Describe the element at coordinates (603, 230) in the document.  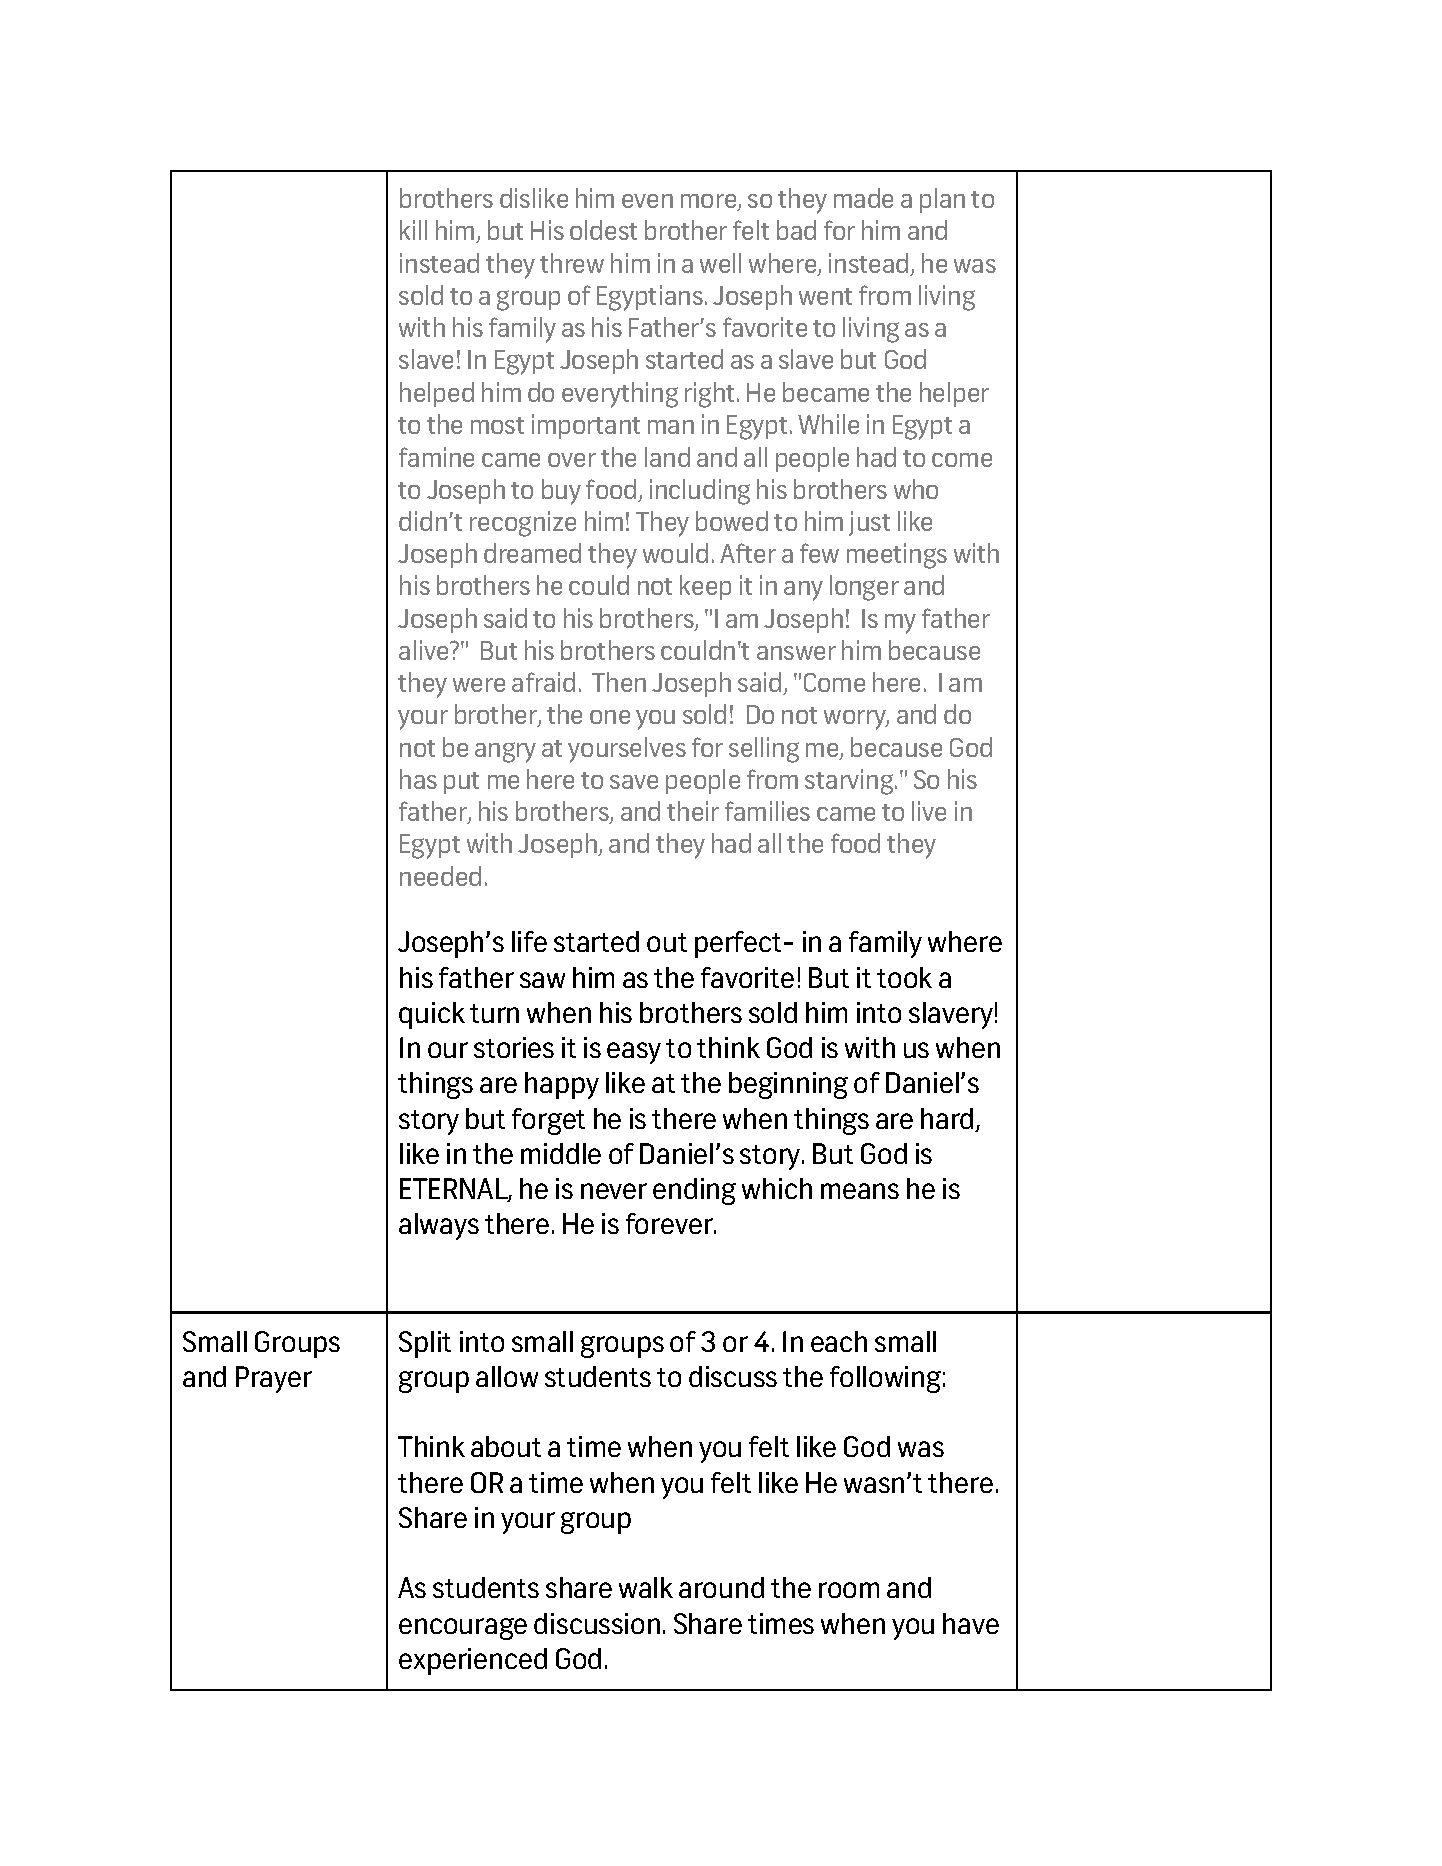
I see `oldest` at that location.
